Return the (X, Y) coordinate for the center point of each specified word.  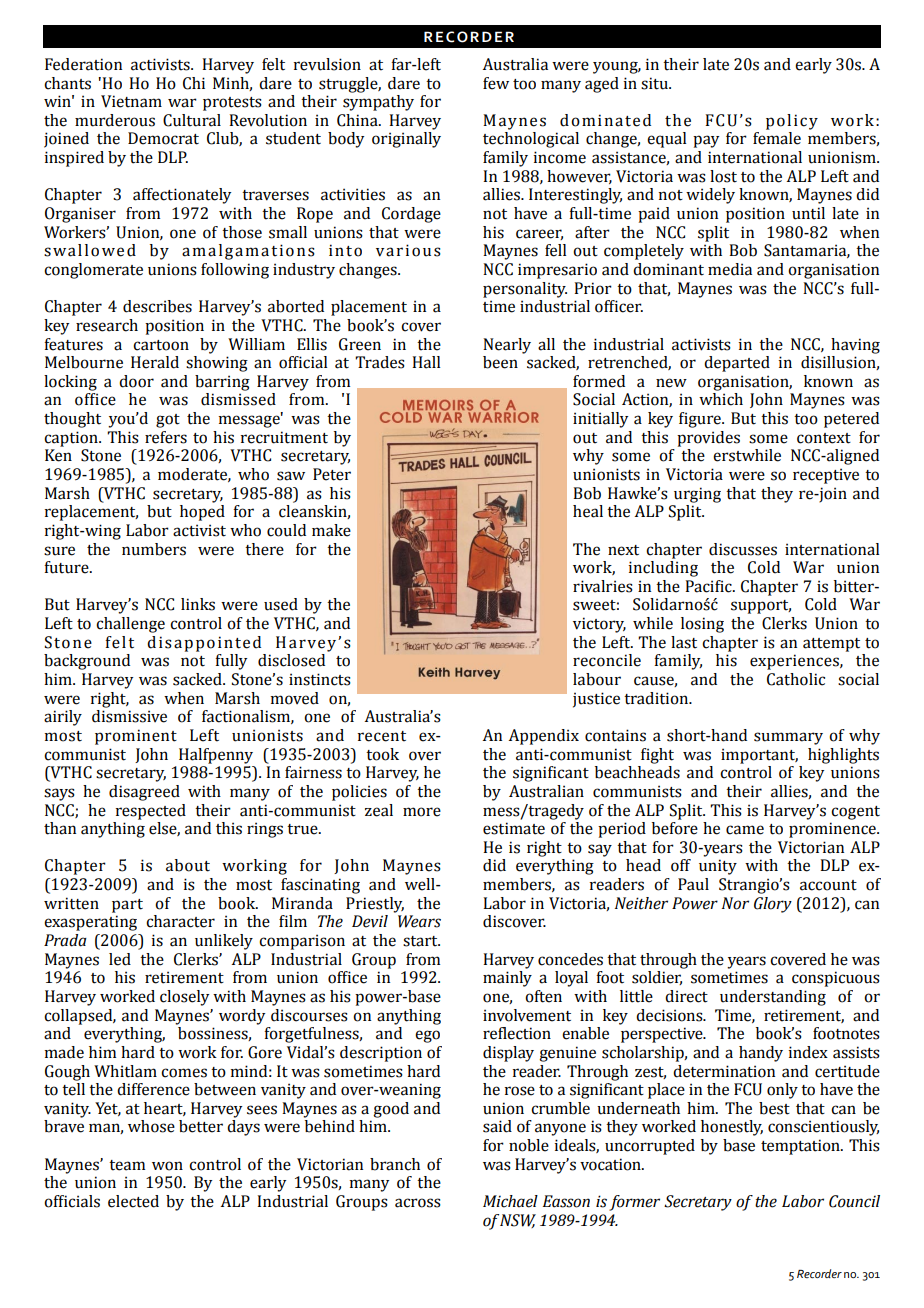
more (422, 812)
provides (708, 439)
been (500, 362)
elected (133, 1201)
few (496, 83)
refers (166, 437)
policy (792, 122)
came (745, 830)
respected (151, 812)
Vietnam (131, 101)
